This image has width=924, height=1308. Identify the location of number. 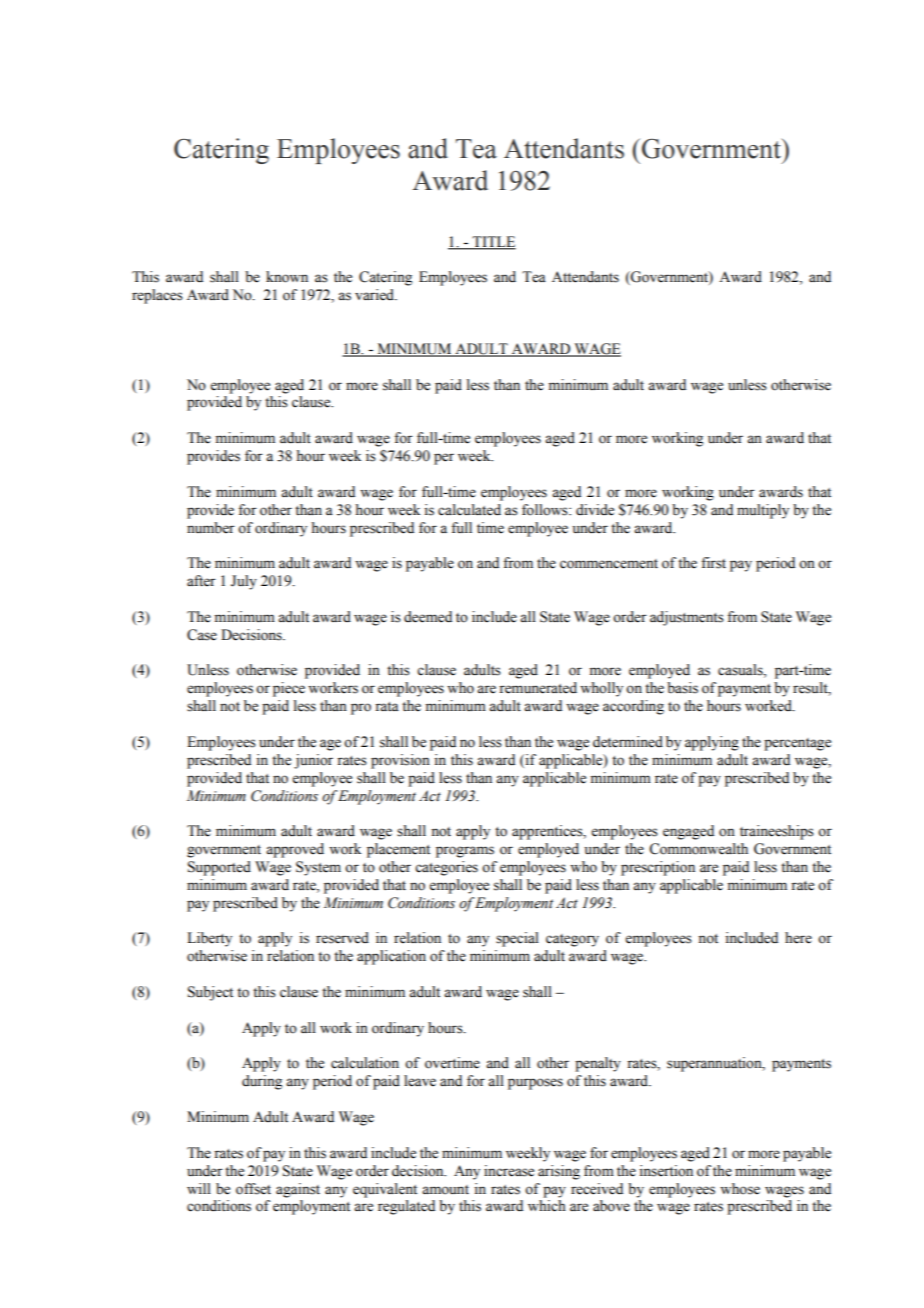
(211, 528).
